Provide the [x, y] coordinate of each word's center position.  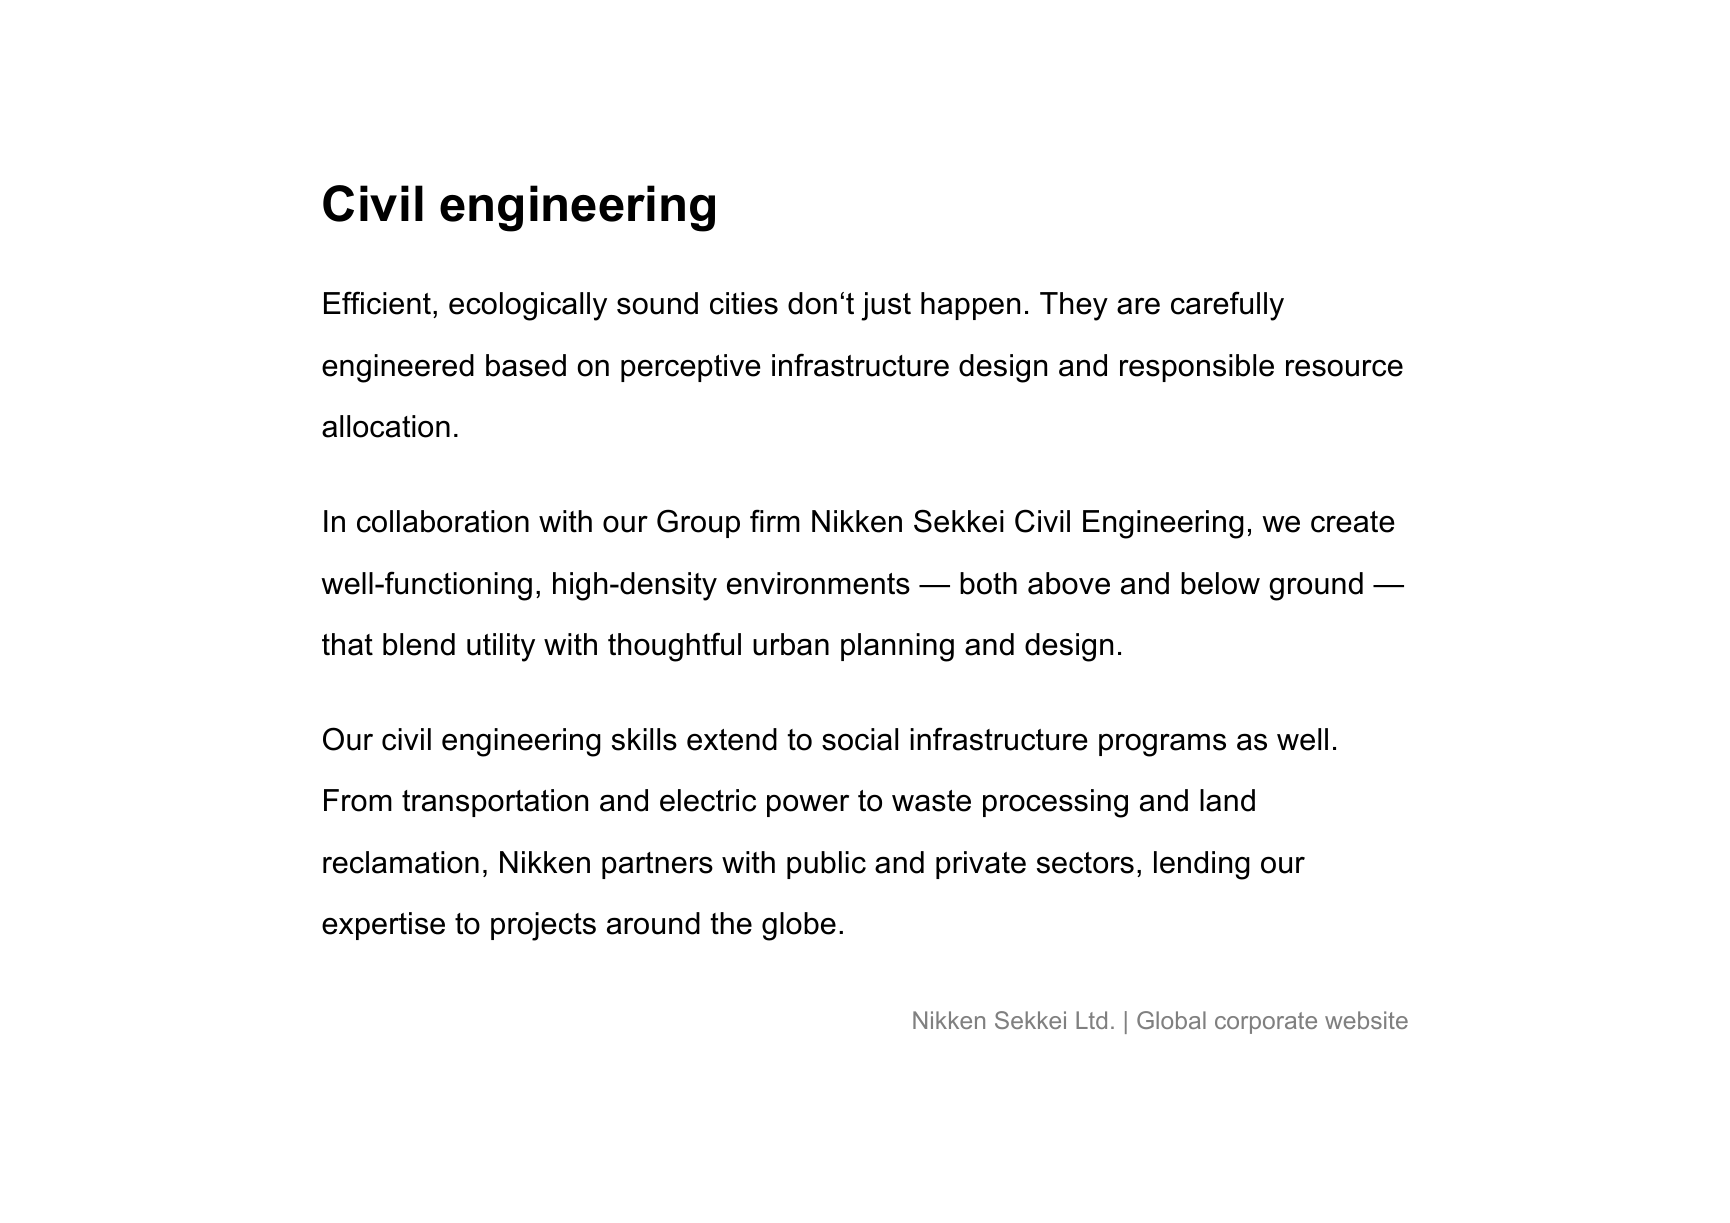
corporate [1266, 1023]
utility [501, 647]
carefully [1227, 306]
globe [799, 926]
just [886, 306]
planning [897, 647]
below [1220, 583]
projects [543, 926]
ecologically [528, 306]
